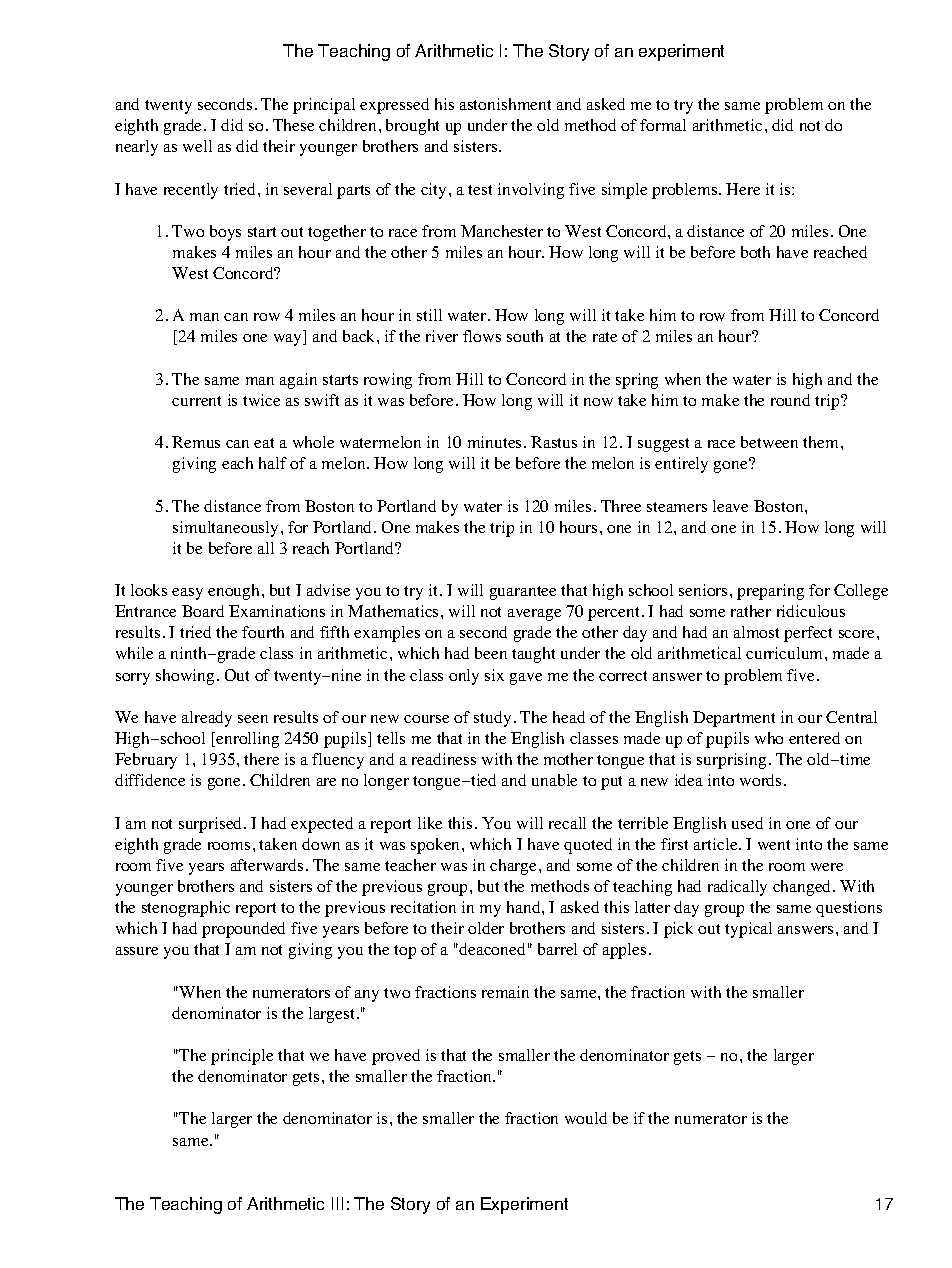 Image resolution: width=952 pixels, height=1268 pixels. Describe the element at coordinates (748, 930) in the screenshot. I see `typical` at that location.
